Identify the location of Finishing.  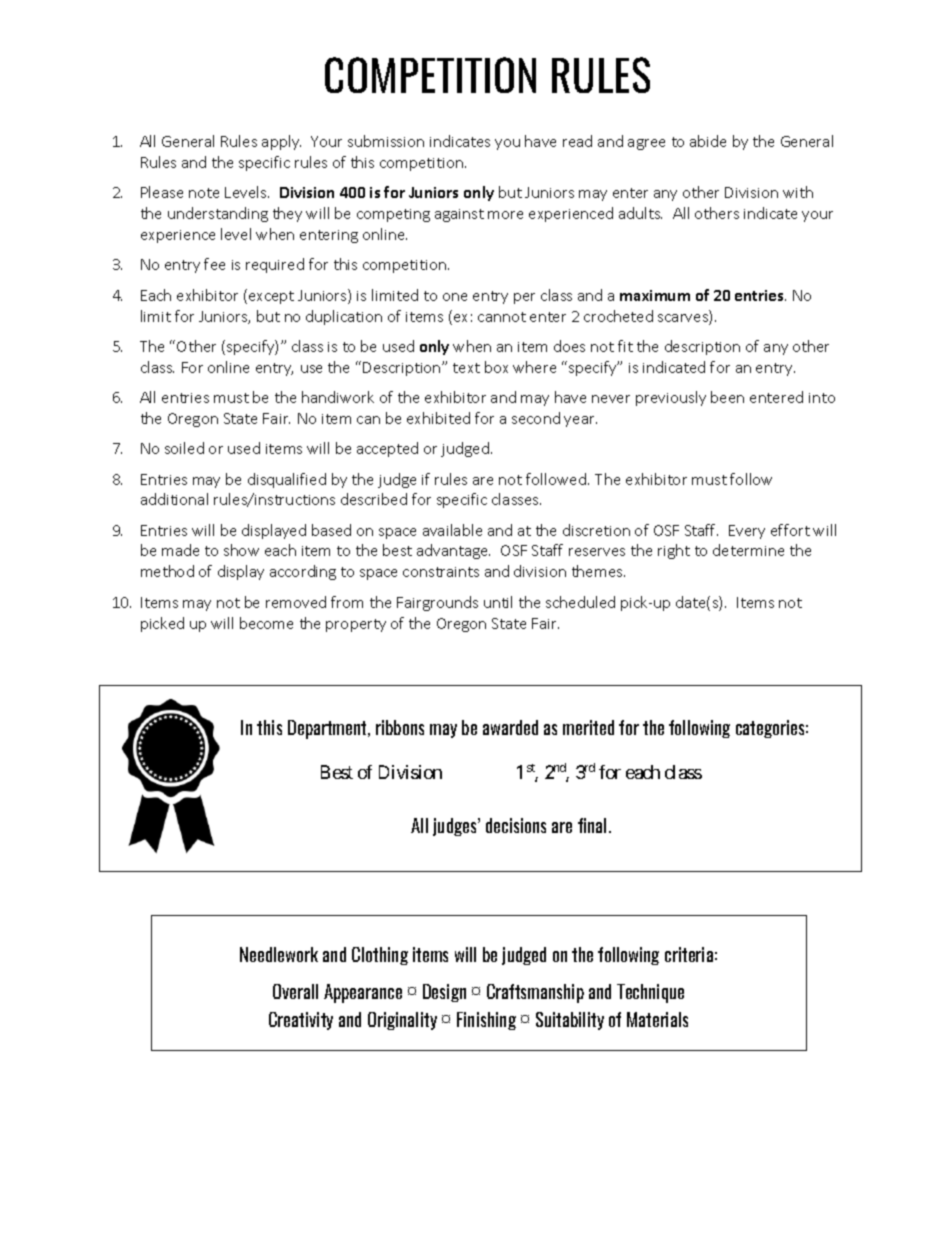
(486, 1021).
